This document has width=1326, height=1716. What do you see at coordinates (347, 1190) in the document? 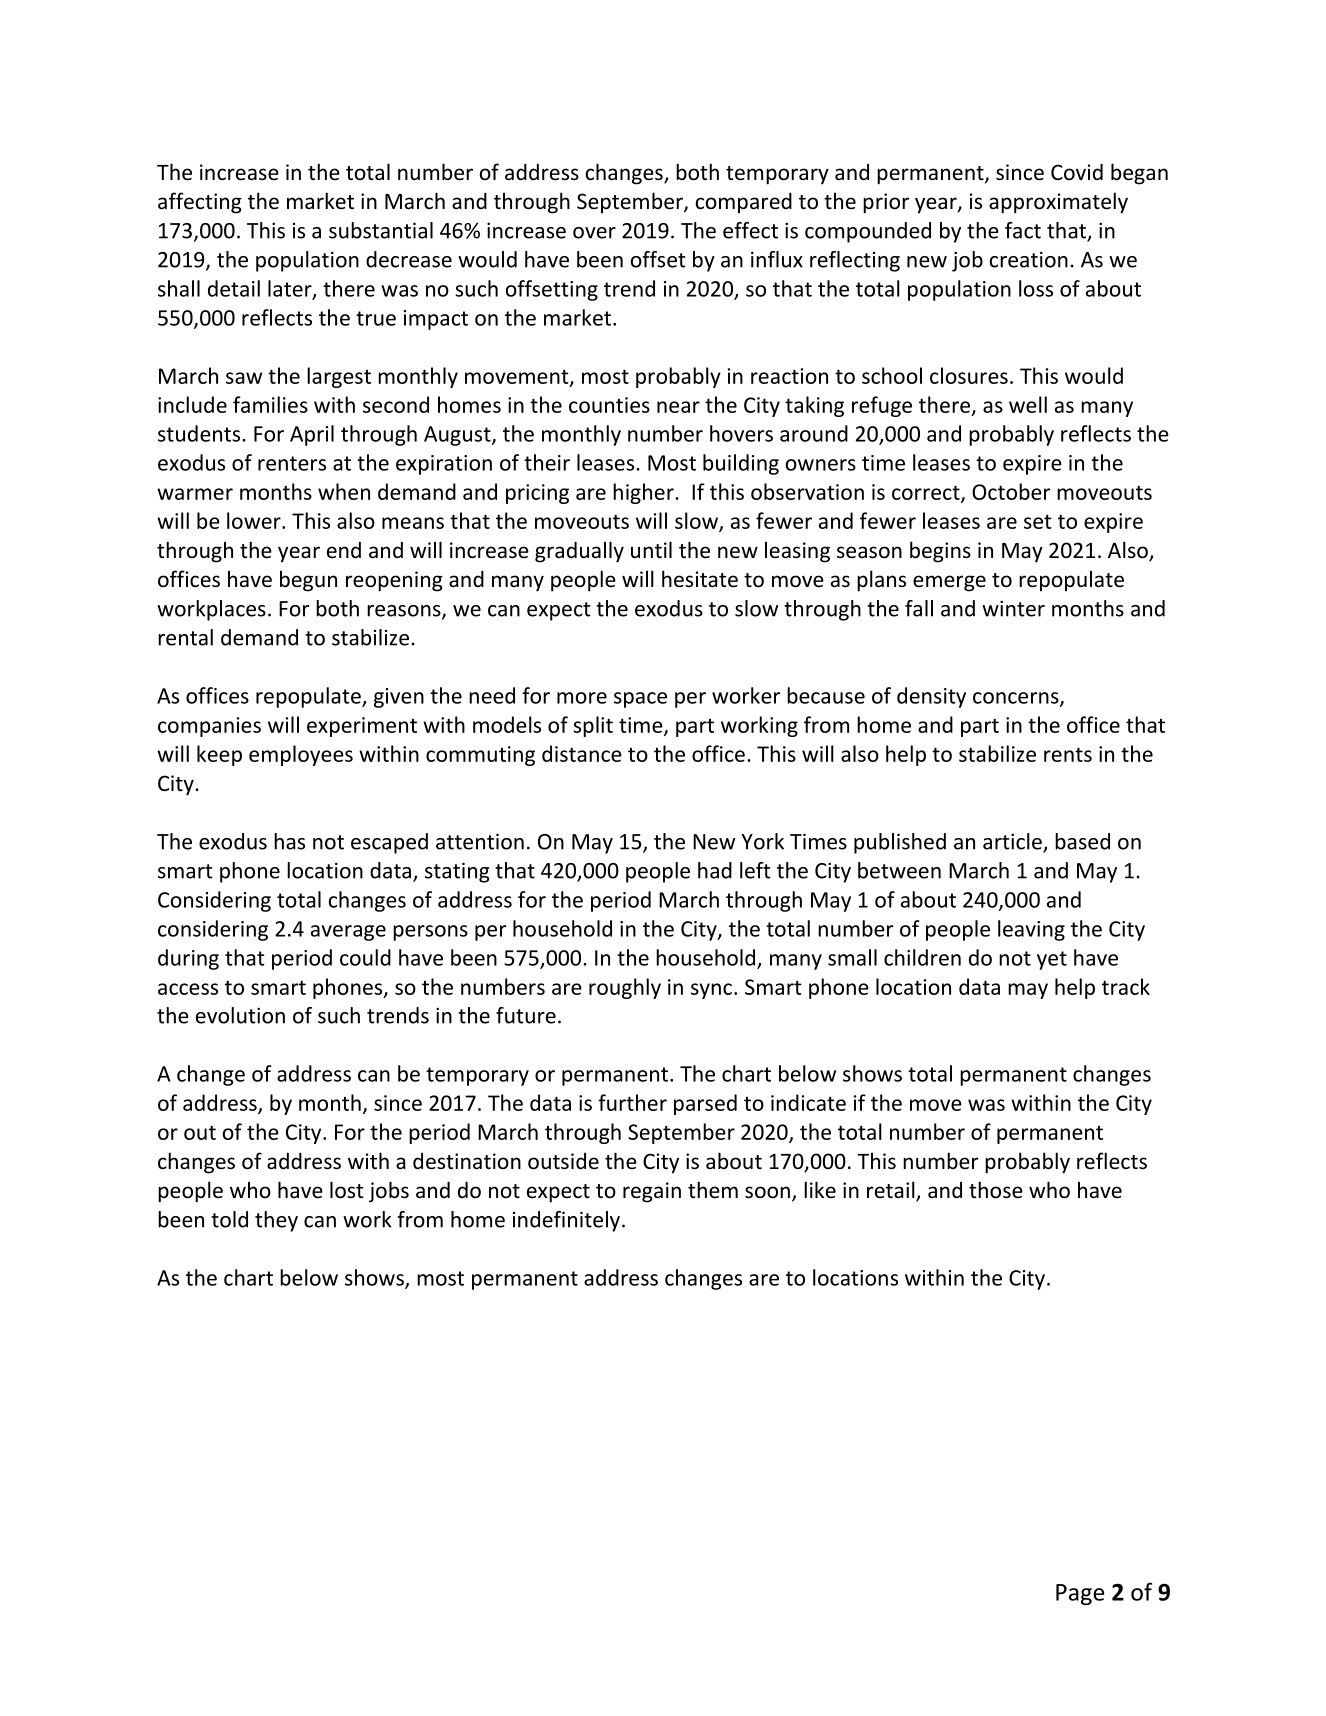
I see `lost` at bounding box center [347, 1190].
